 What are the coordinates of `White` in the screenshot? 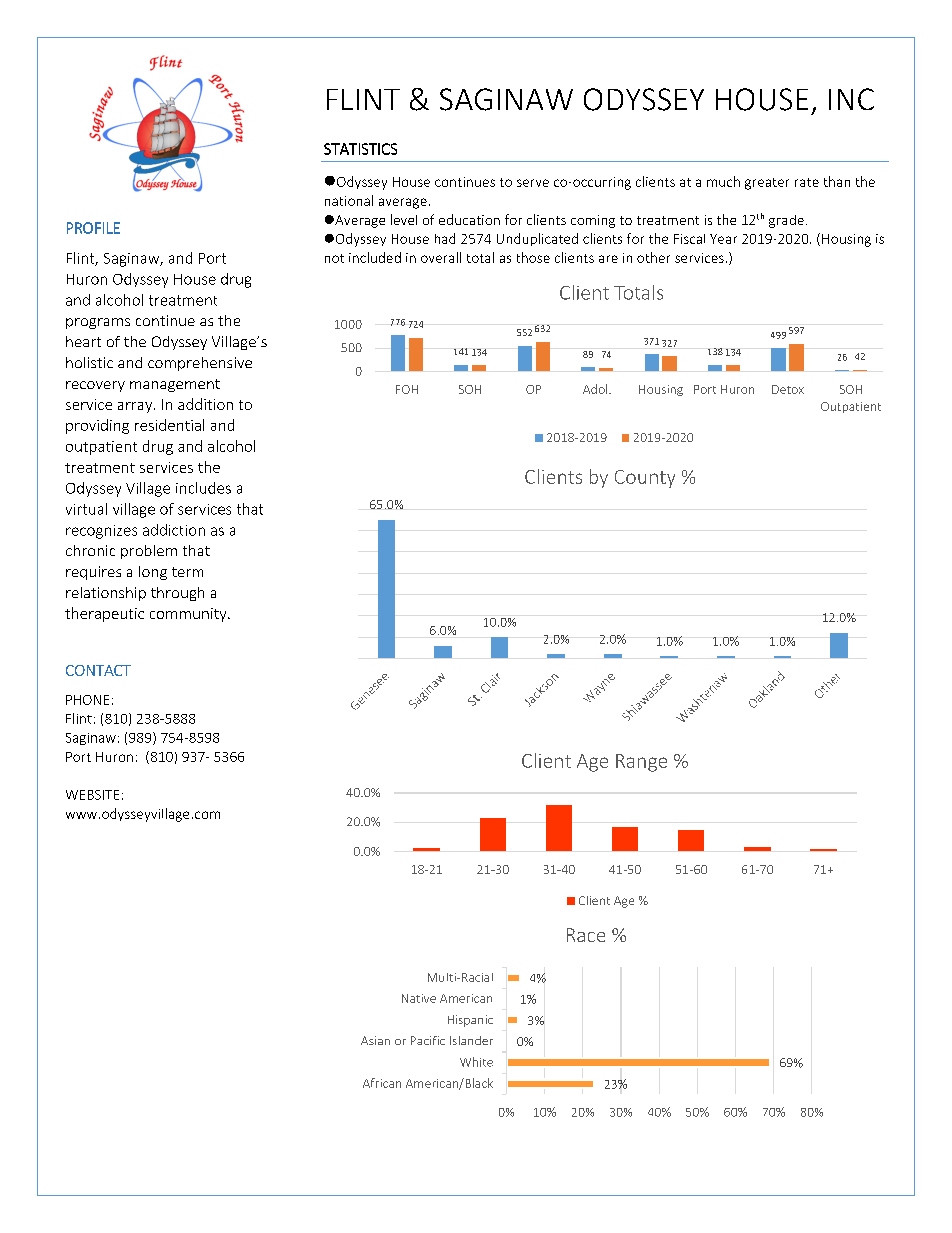 It's located at (476, 1062).
